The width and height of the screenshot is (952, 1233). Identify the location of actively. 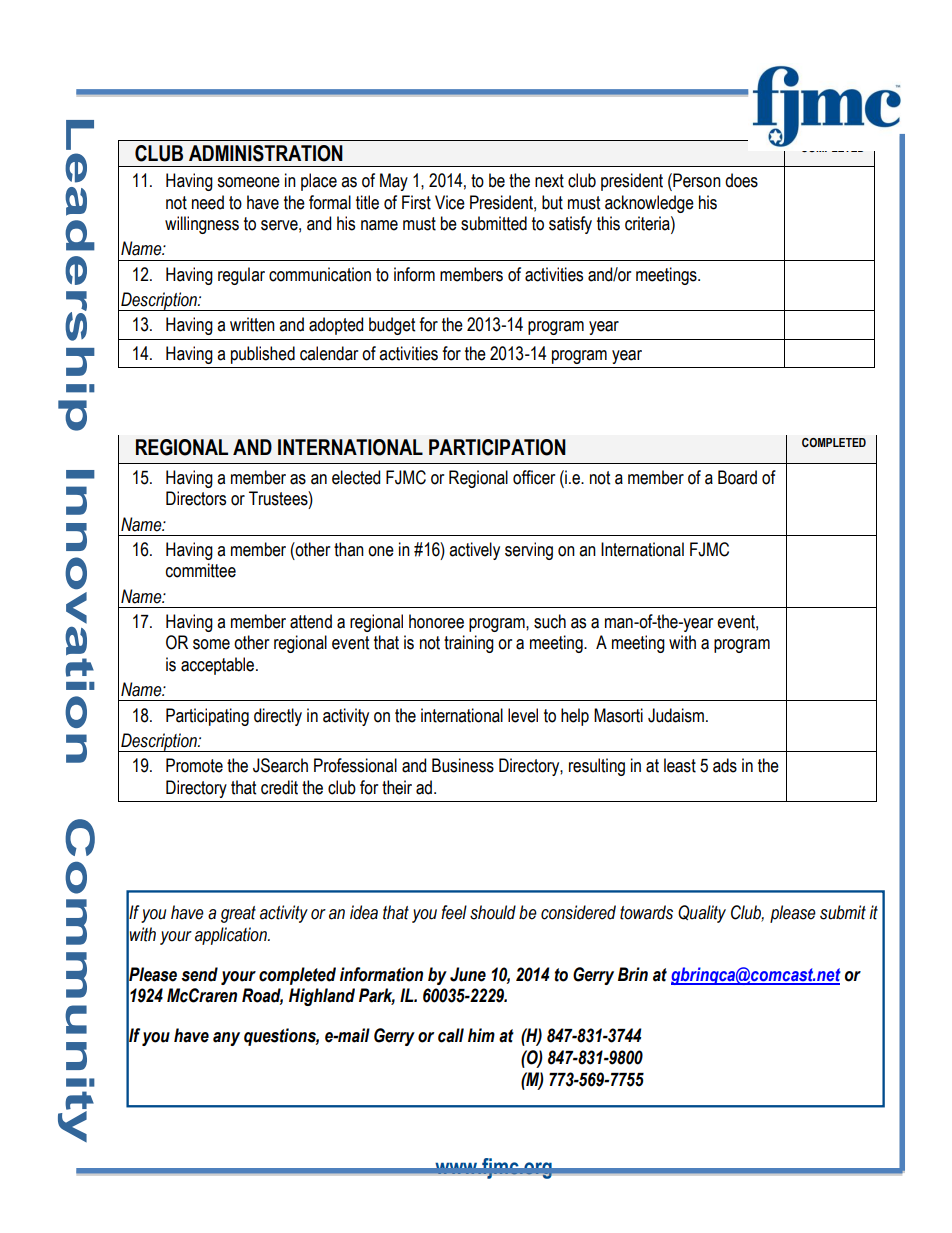
(474, 551).
